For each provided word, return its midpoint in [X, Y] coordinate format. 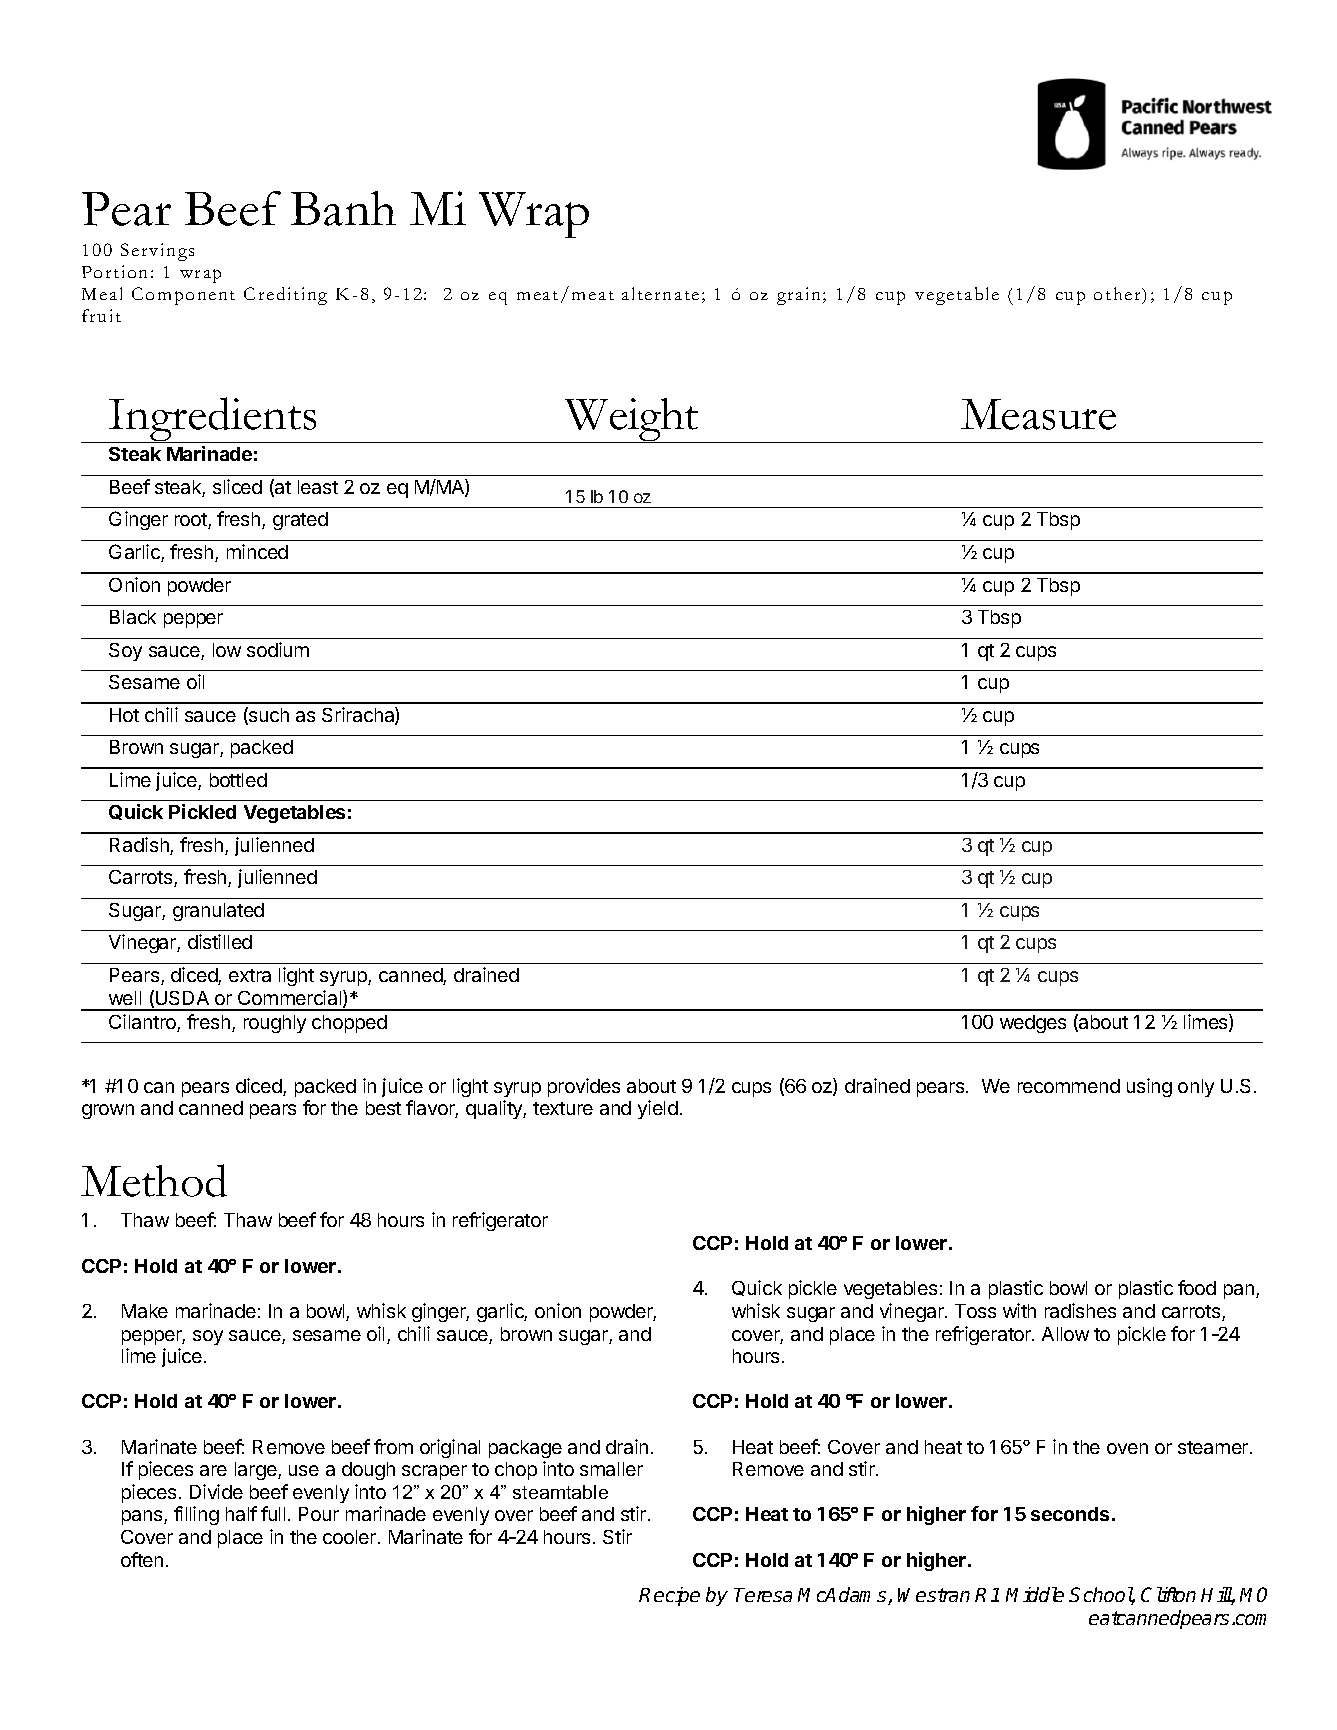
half [241, 1513]
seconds [1070, 1514]
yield [658, 1109]
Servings [157, 252]
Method [154, 1180]
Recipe [669, 1596]
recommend [1069, 1086]
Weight [632, 420]
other [1118, 293]
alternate [660, 293]
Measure [1038, 414]
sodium [278, 649]
